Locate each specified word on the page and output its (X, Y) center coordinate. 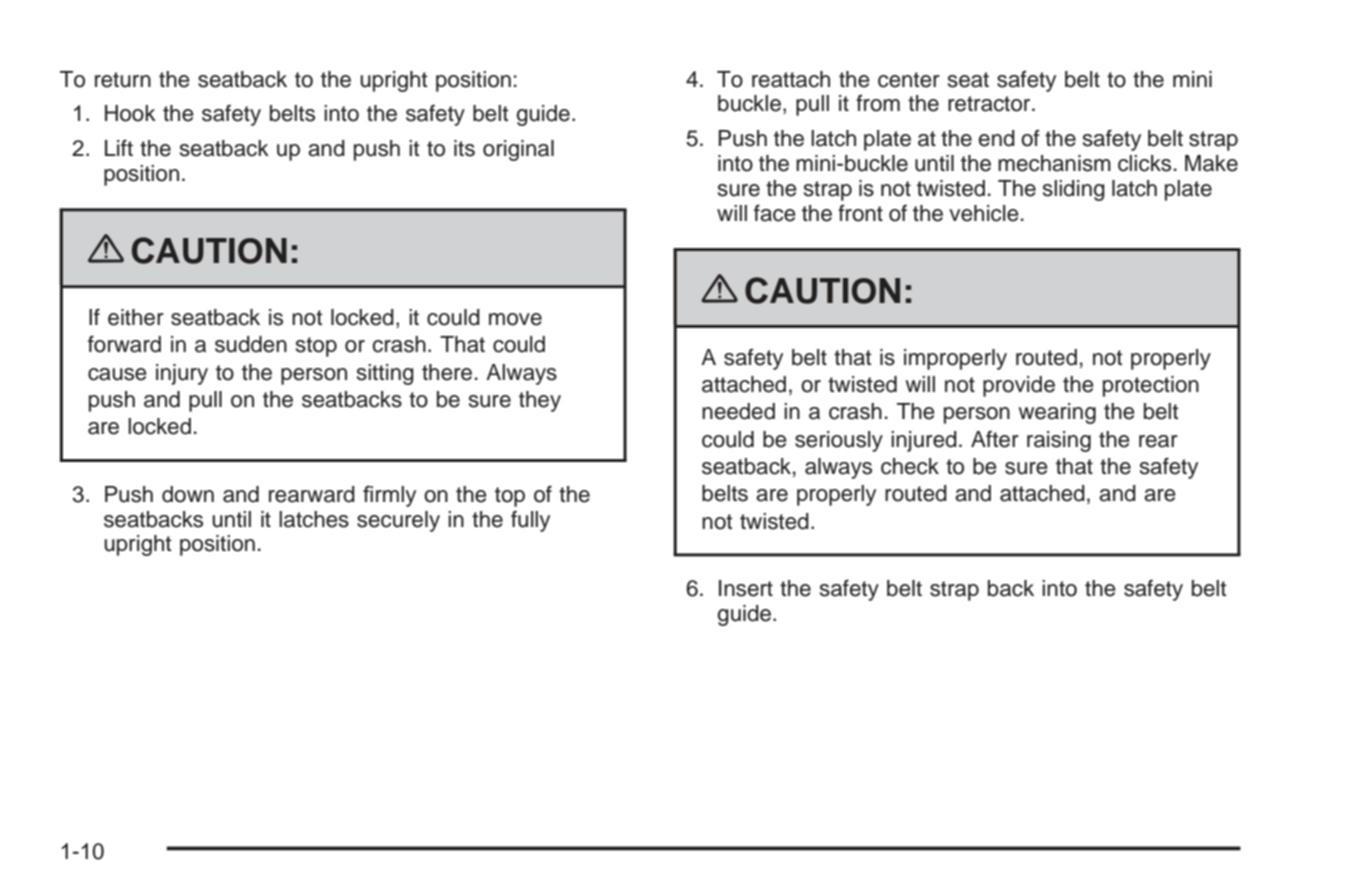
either (136, 317)
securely (398, 521)
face (775, 213)
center (909, 80)
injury (182, 374)
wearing (1057, 413)
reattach (791, 79)
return (123, 80)
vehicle (984, 213)
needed (738, 411)
